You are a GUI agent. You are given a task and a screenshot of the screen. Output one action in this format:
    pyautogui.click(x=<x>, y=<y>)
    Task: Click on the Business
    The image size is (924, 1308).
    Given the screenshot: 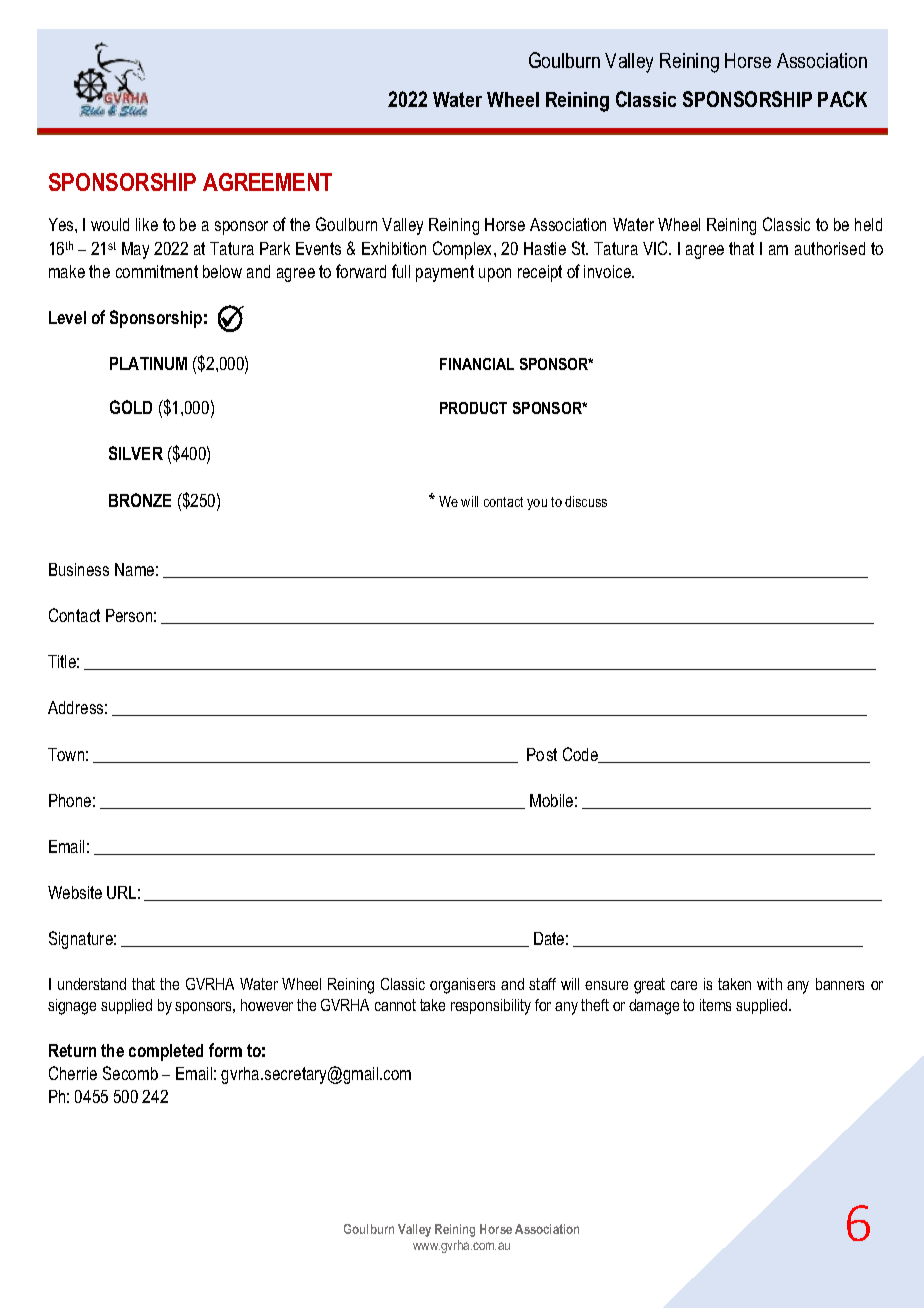 What is the action you would take?
    pyautogui.click(x=79, y=569)
